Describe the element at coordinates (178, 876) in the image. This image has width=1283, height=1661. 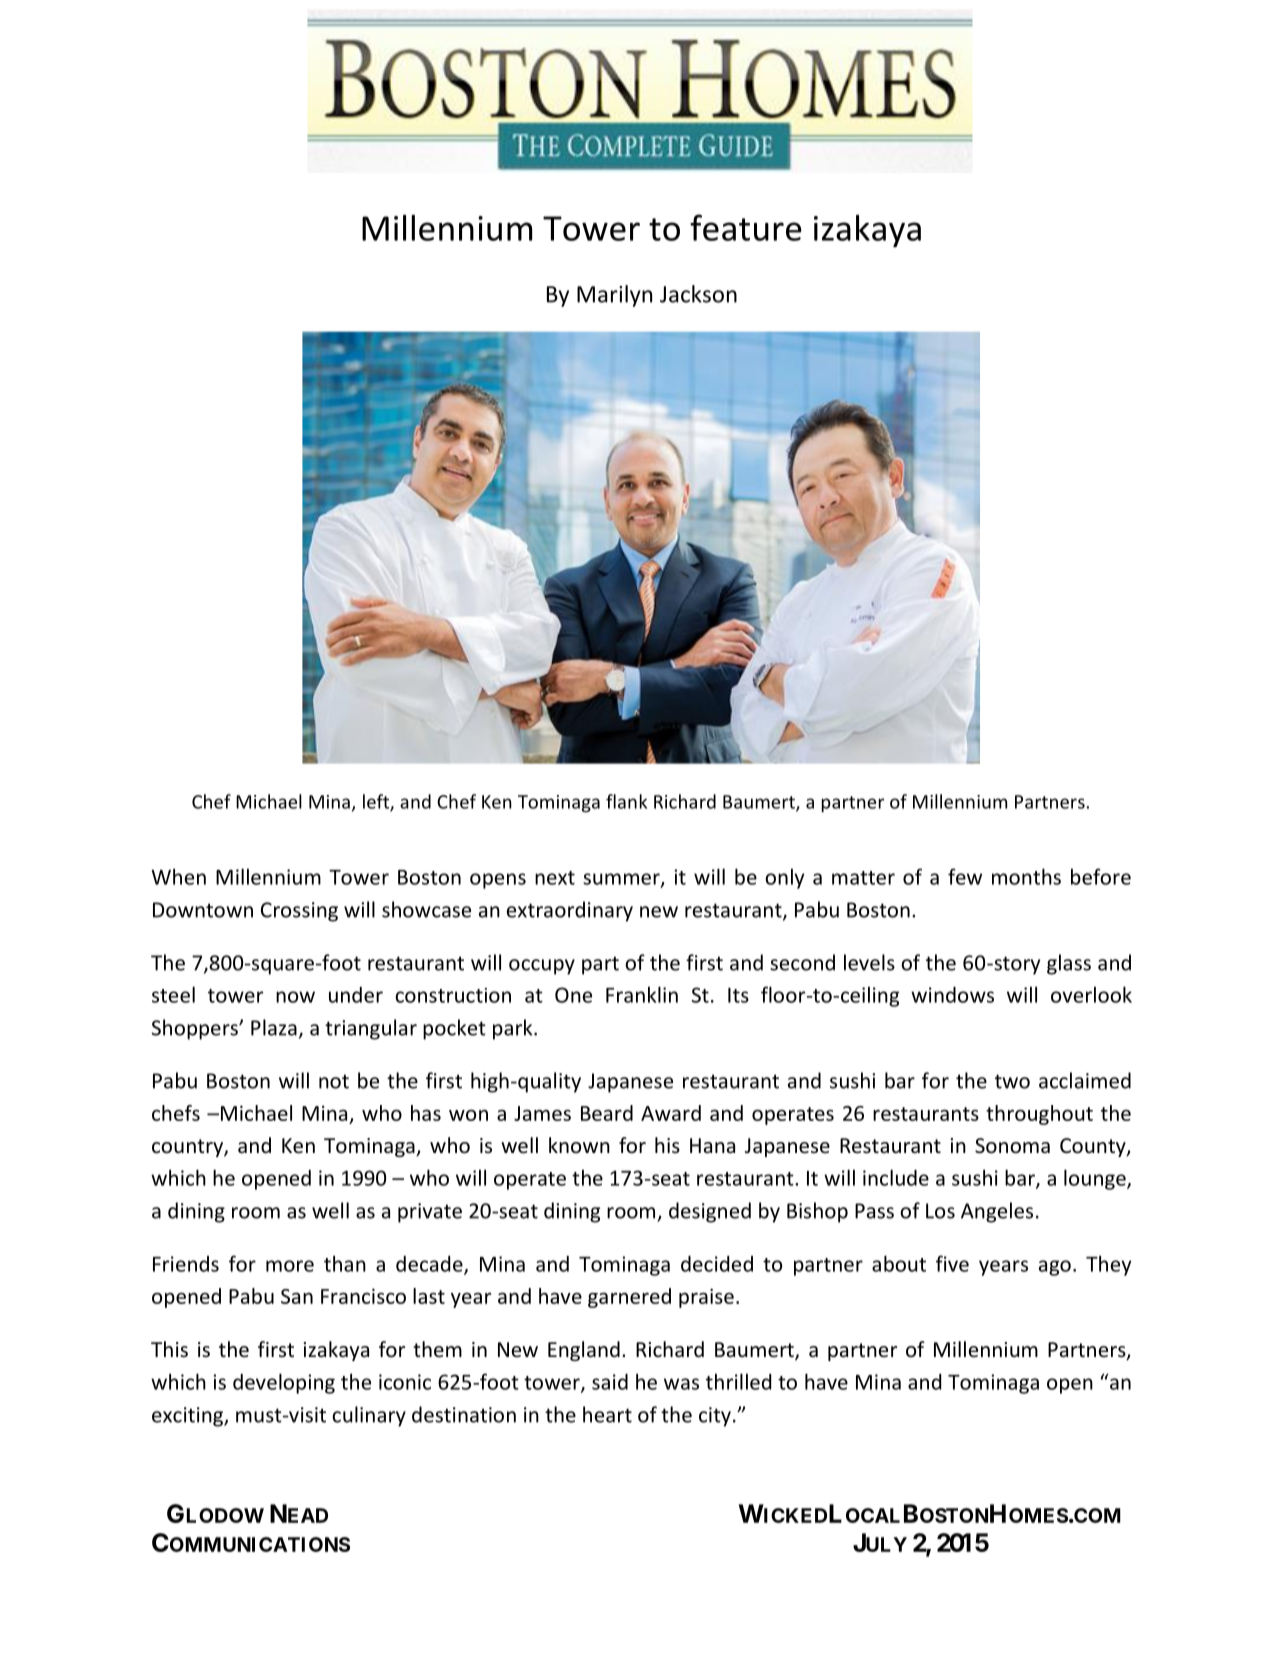
I see `When` at that location.
